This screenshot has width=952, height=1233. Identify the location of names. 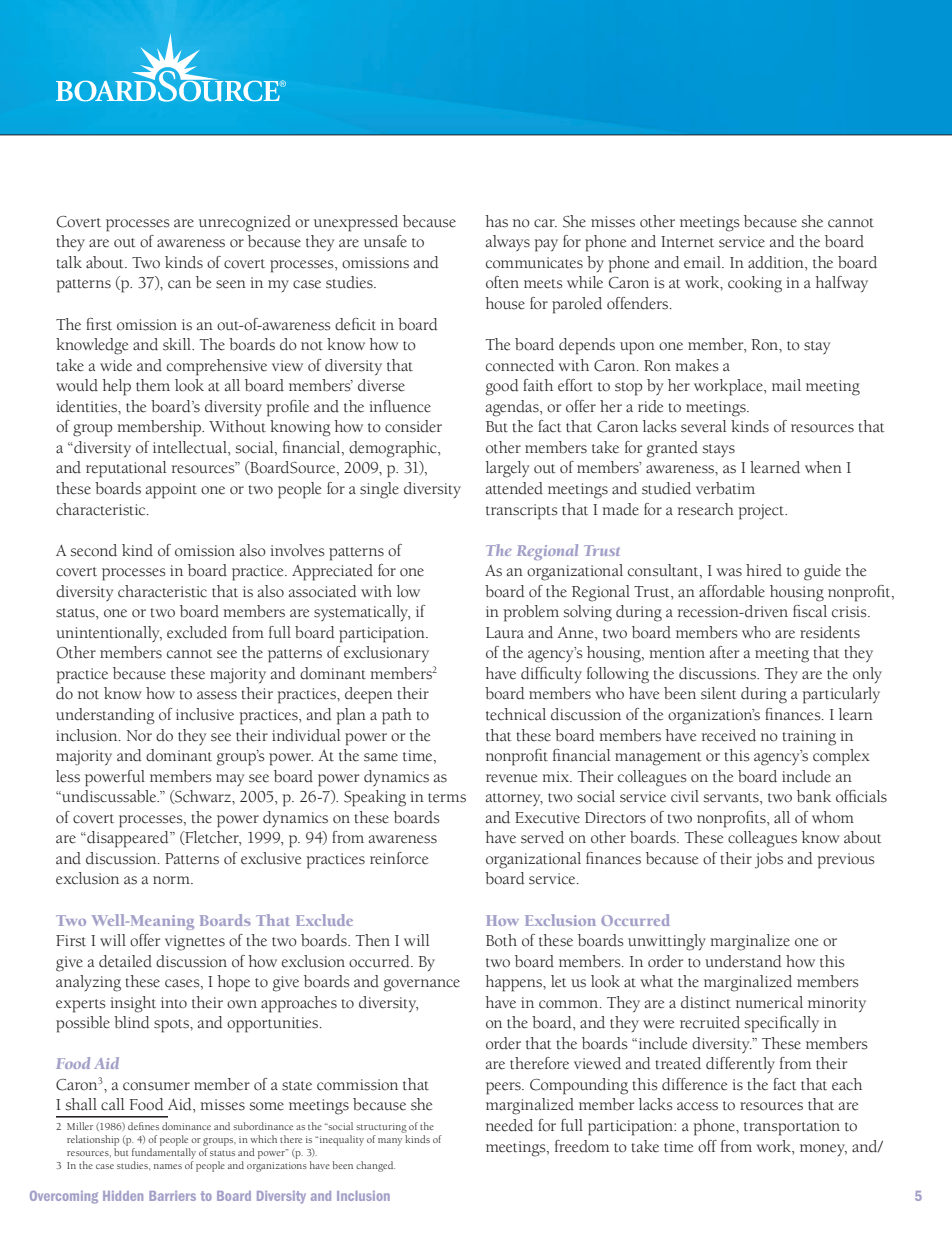
(168, 1166).
